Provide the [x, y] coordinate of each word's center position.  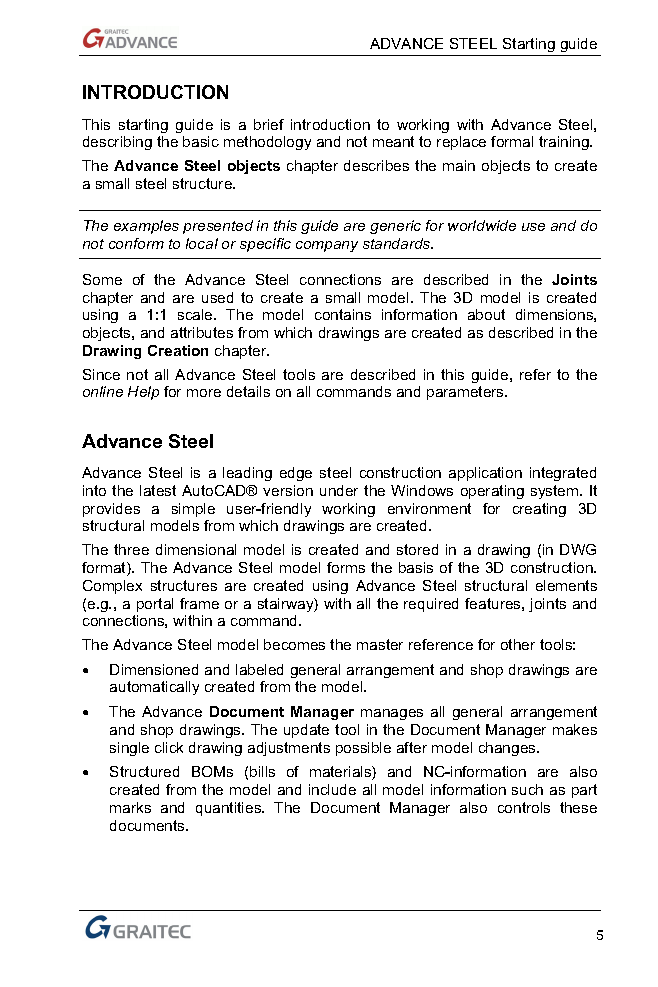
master [380, 644]
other [518, 644]
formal [512, 141]
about [486, 314]
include [332, 789]
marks [130, 807]
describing [117, 143]
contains [343, 314]
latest [158, 490]
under [339, 490]
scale [196, 314]
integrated [563, 474]
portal [155, 605]
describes [376, 165]
